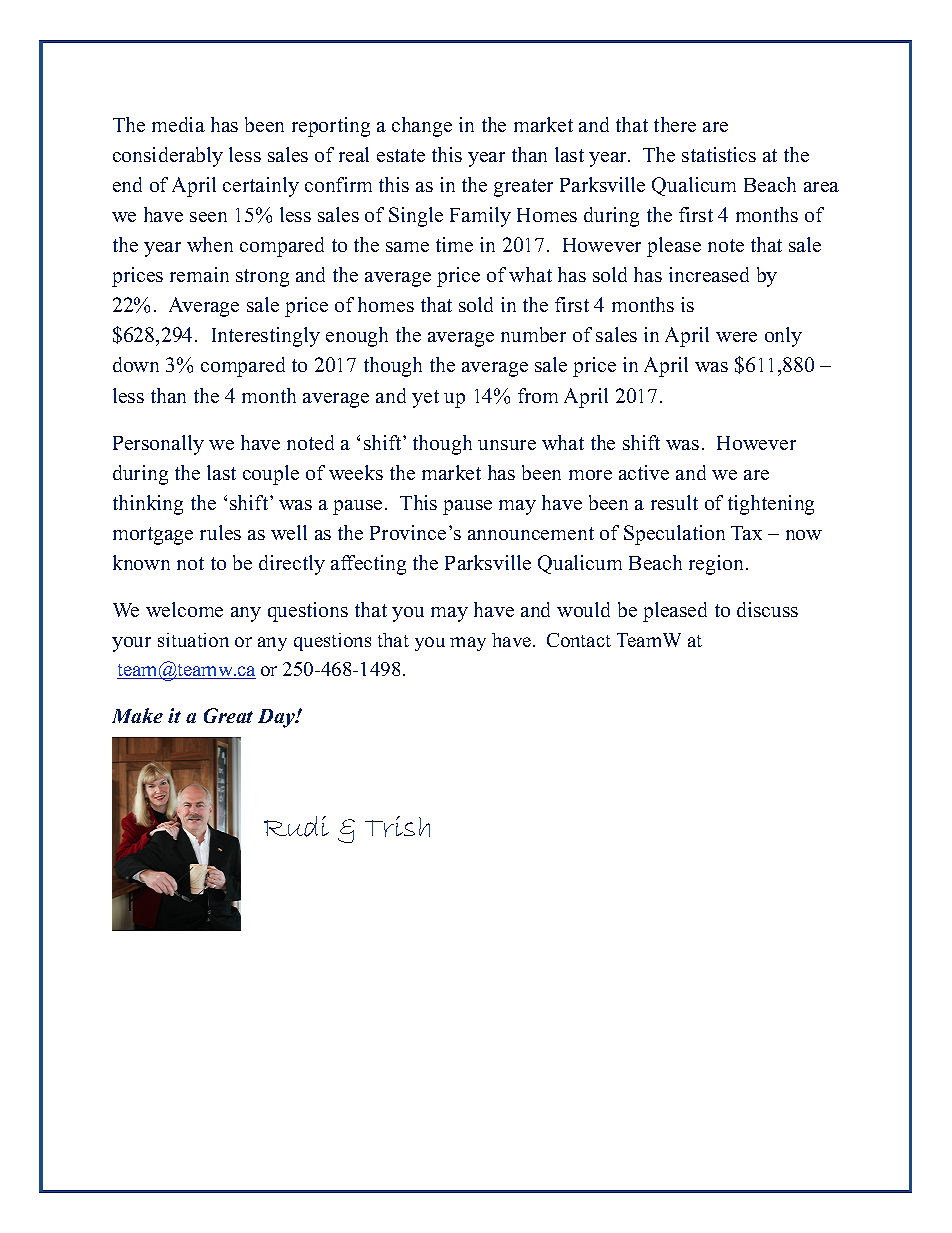 The height and width of the document is (1233, 952). Describe the element at coordinates (718, 565) in the document. I see `region` at that location.
